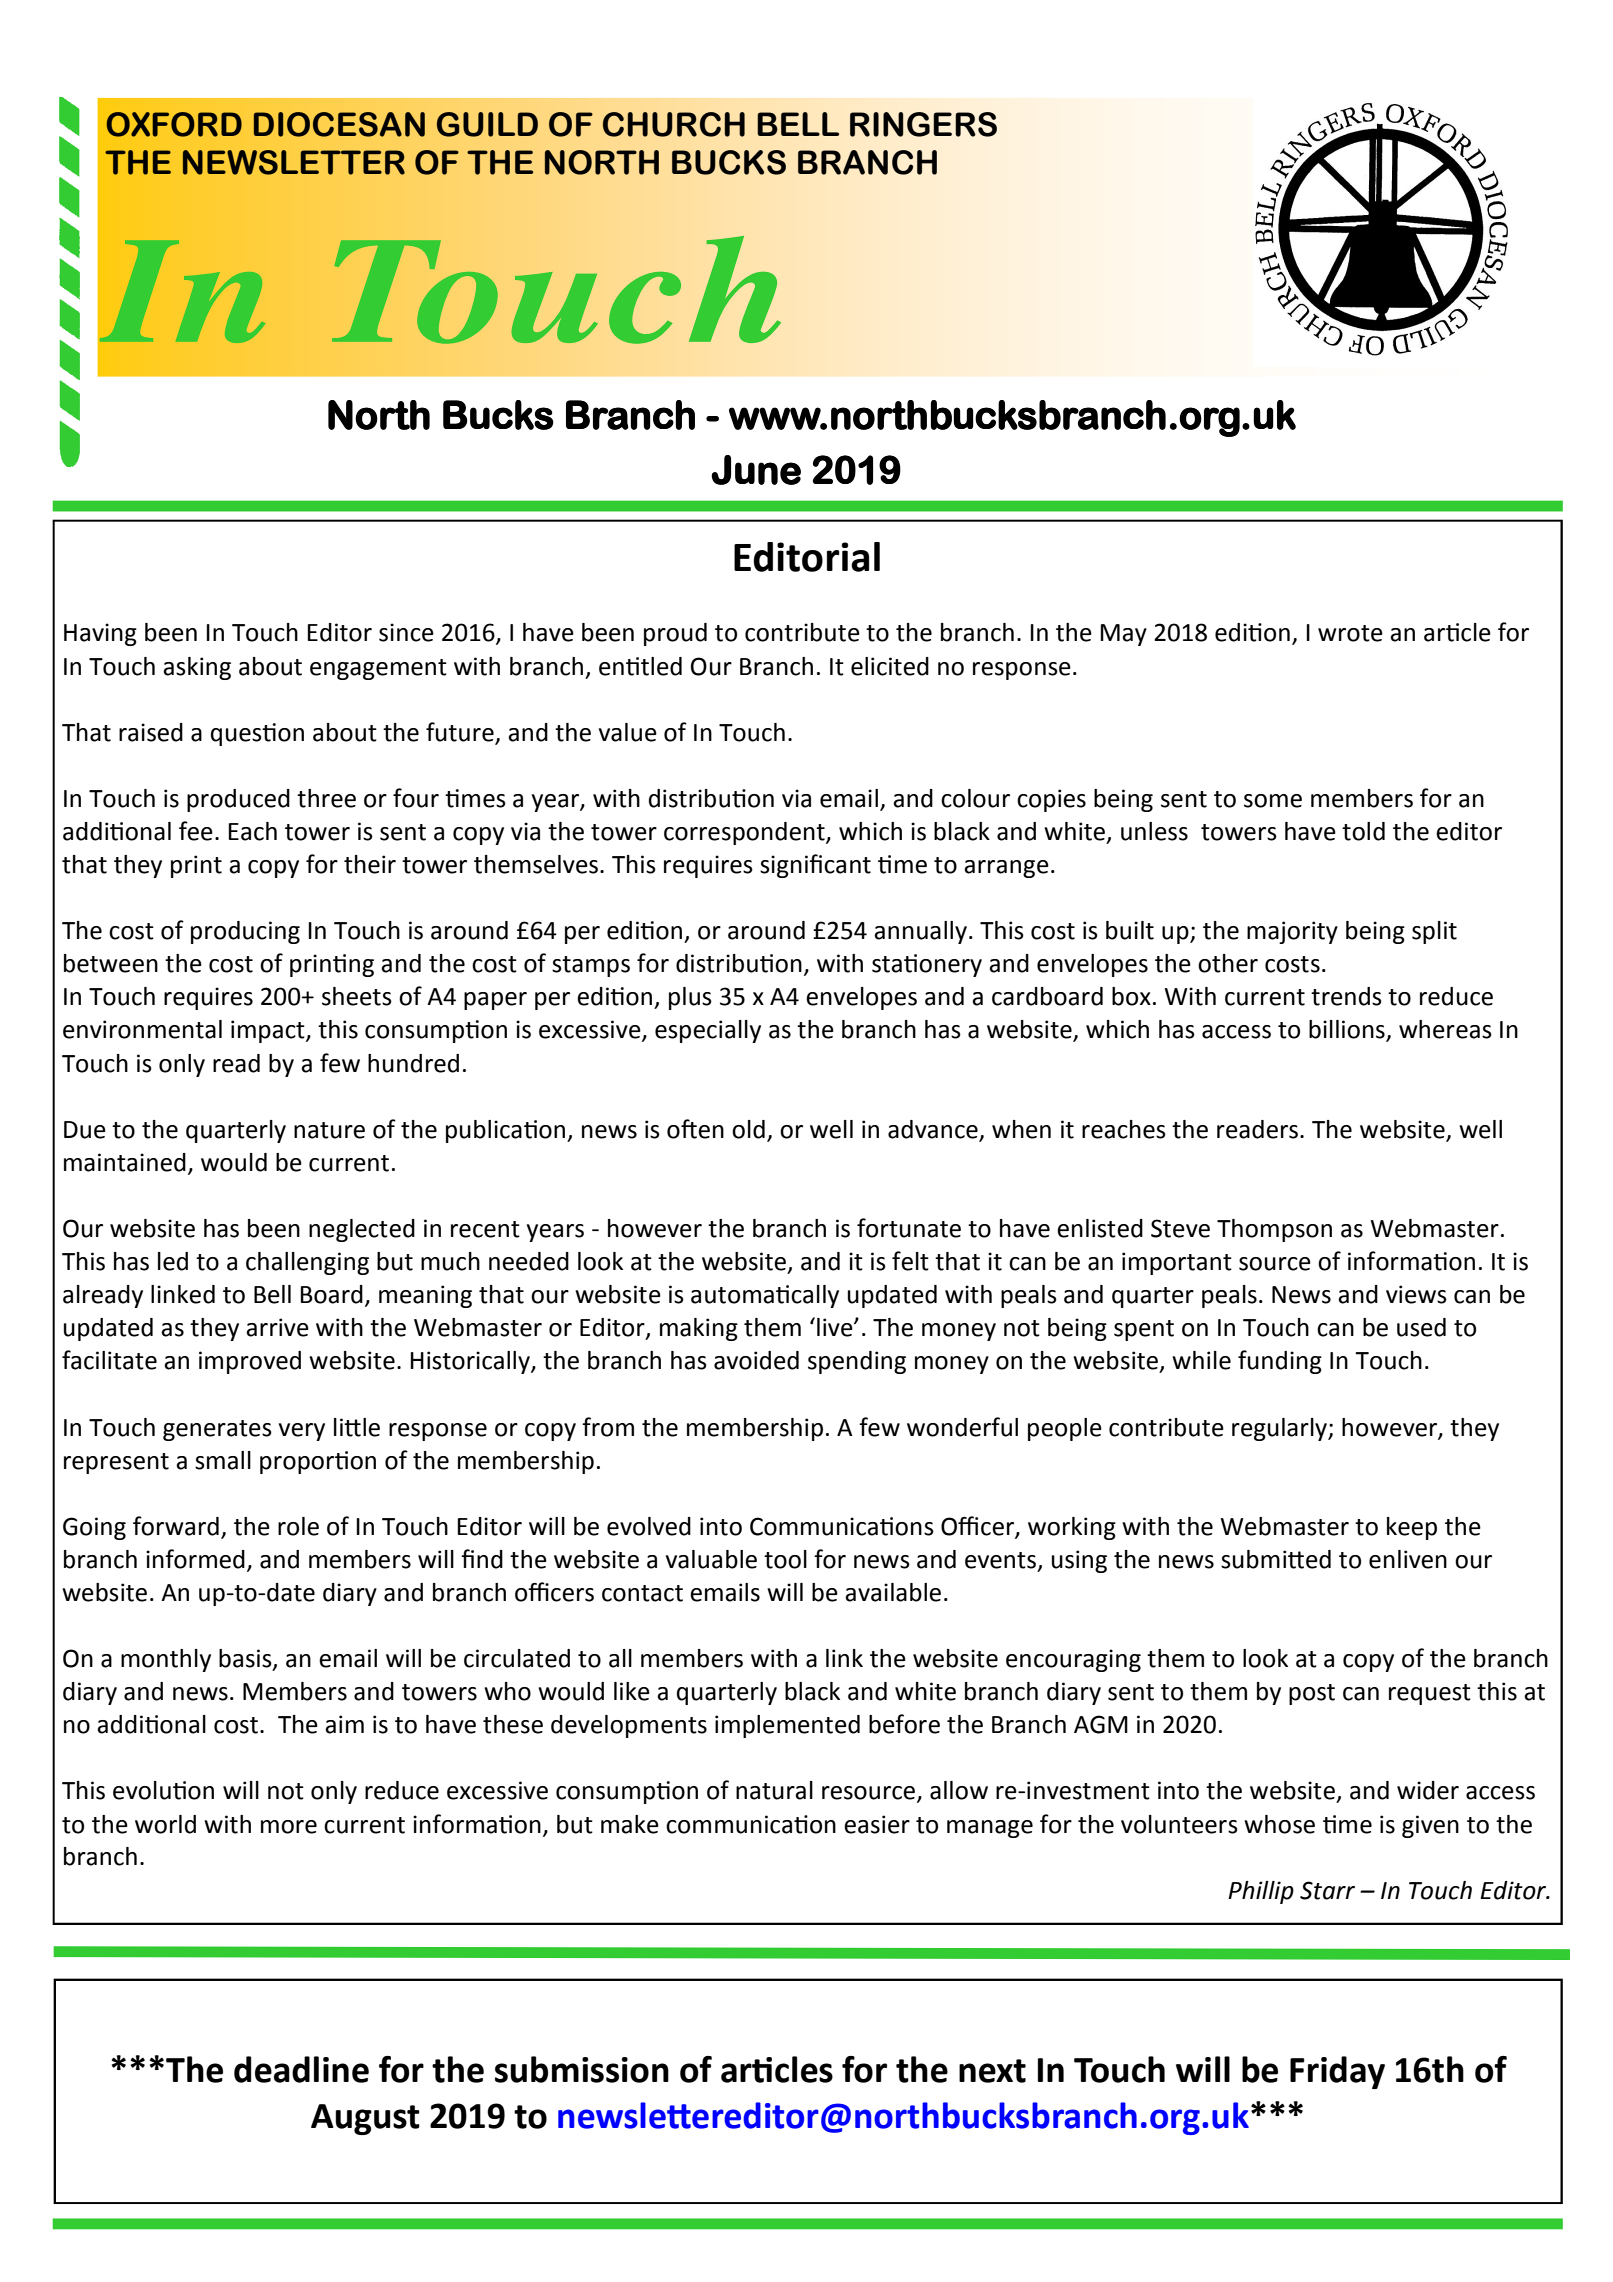 This screenshot has height=2282, width=1613. I want to click on OXFORD, so click(174, 124).
